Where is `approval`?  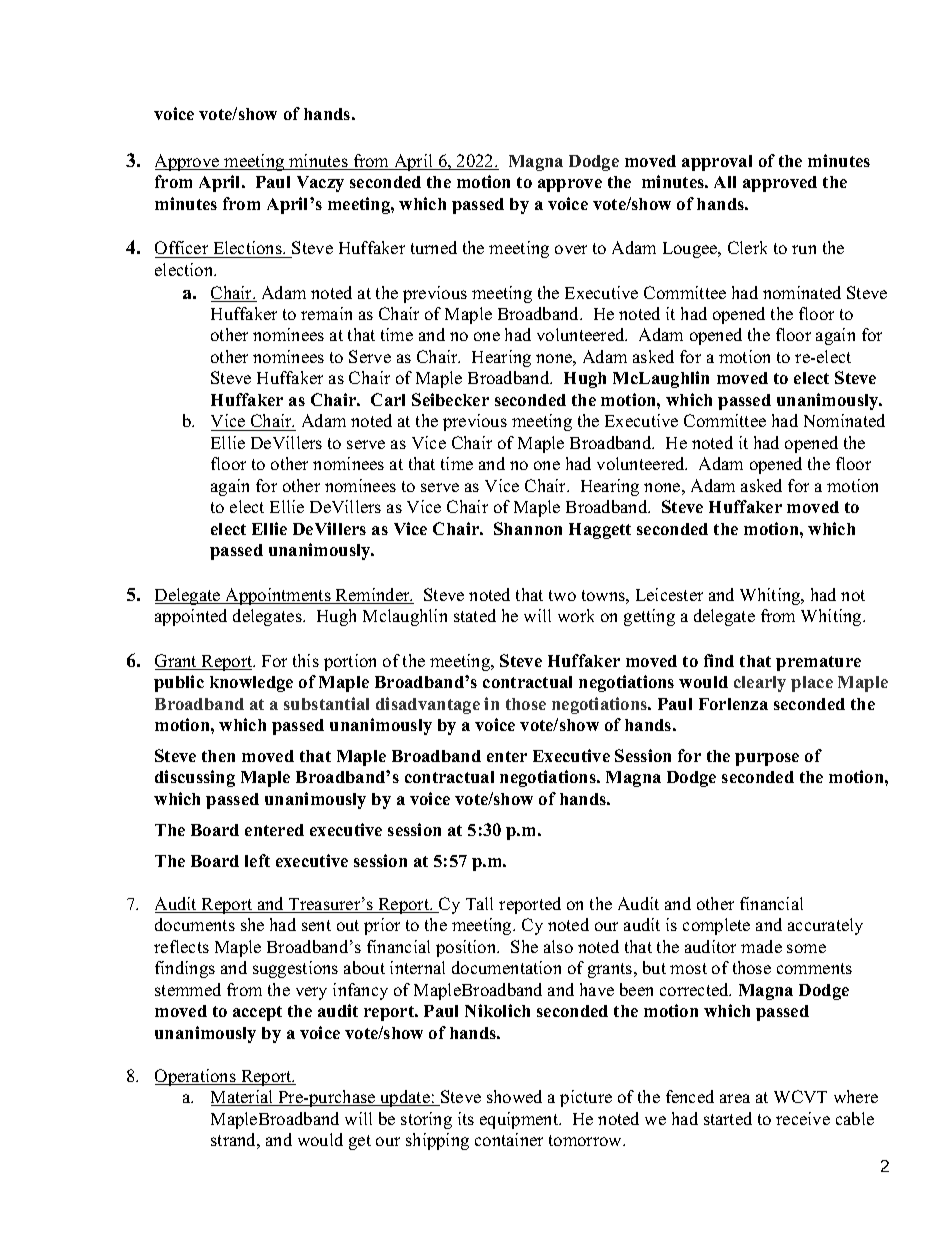
approval is located at coordinates (717, 163).
